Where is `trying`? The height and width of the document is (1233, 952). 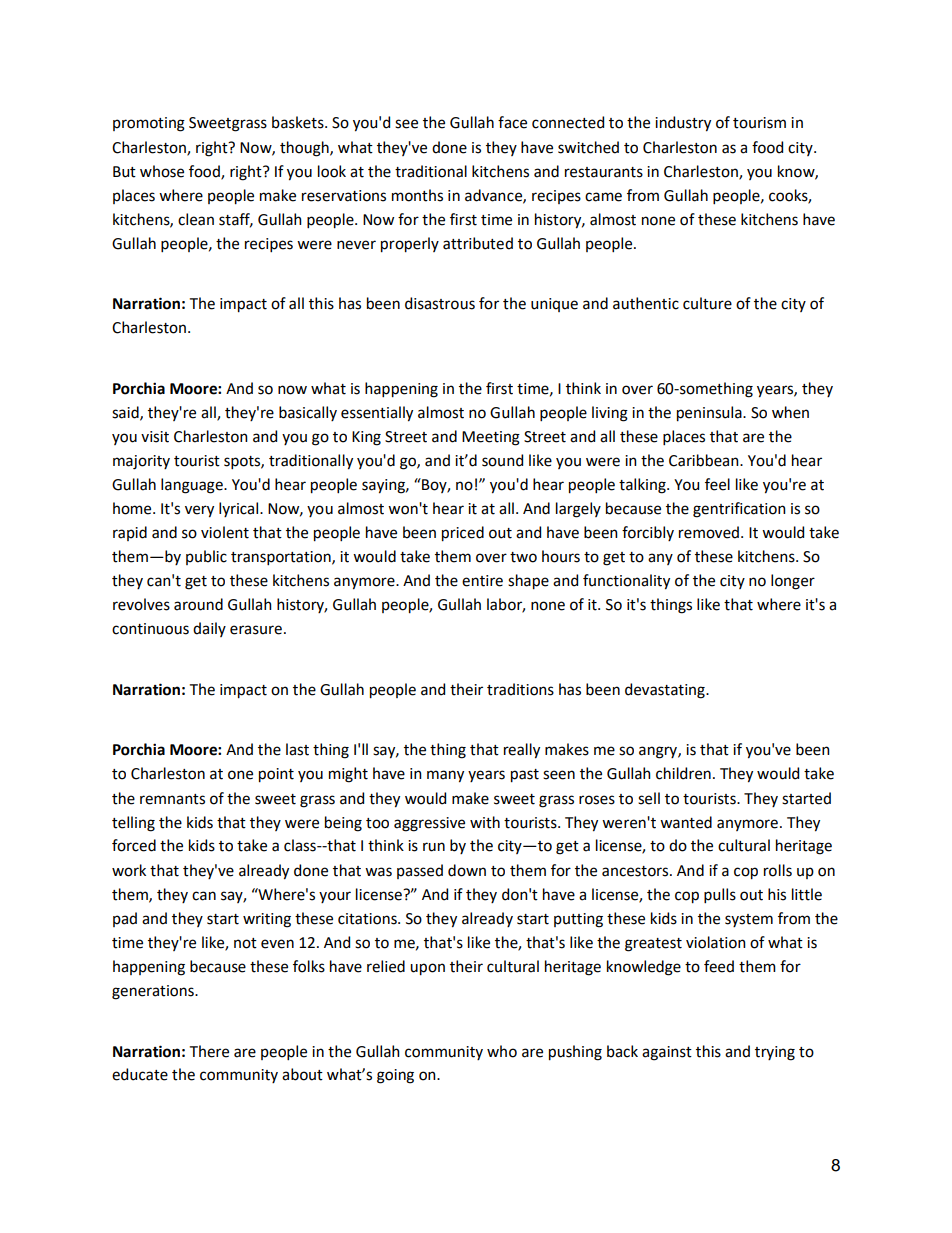
trying is located at coordinates (775, 1053).
